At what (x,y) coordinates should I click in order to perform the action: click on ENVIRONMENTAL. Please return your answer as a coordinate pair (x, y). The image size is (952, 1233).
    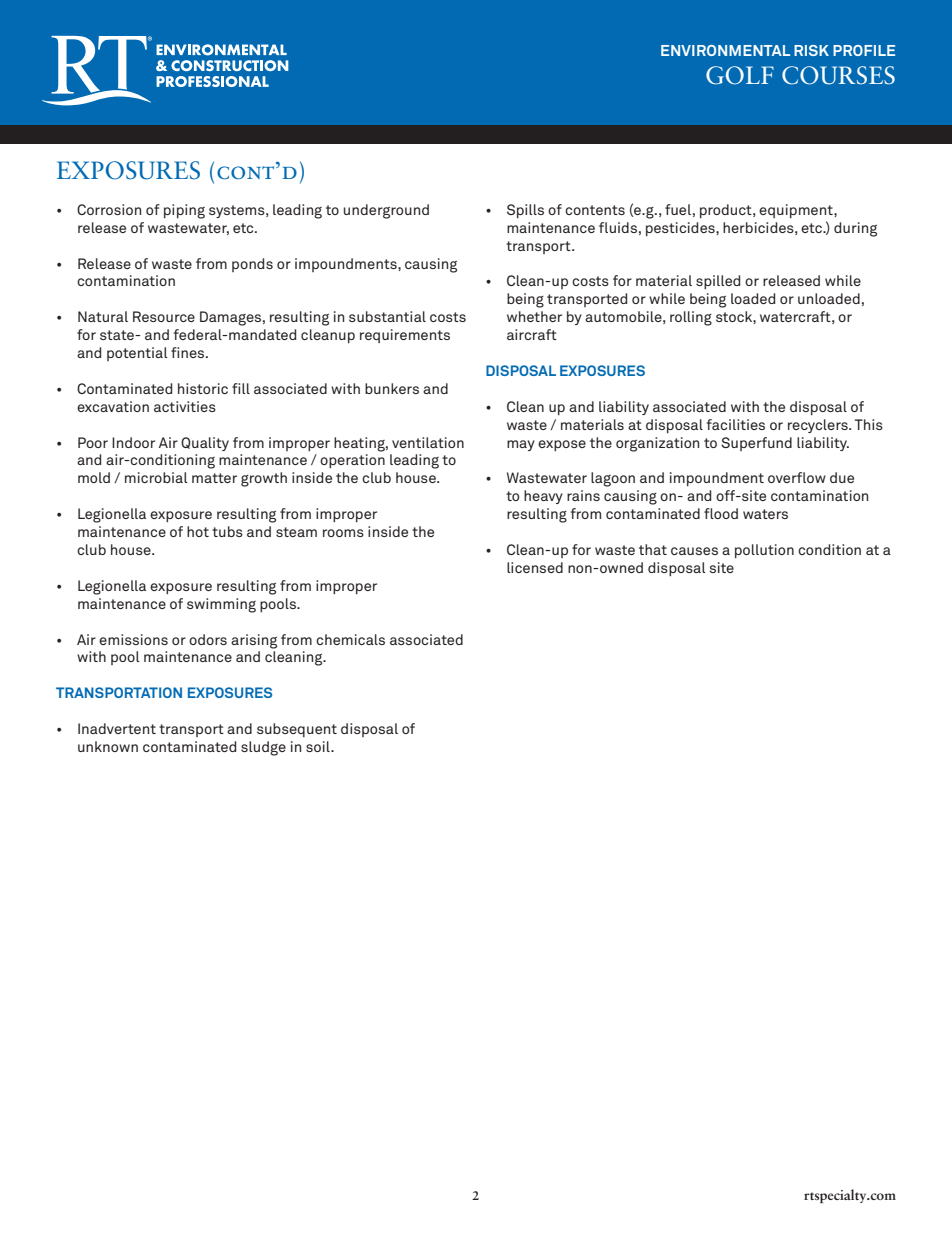
    Looking at the image, I should click on (725, 50).
